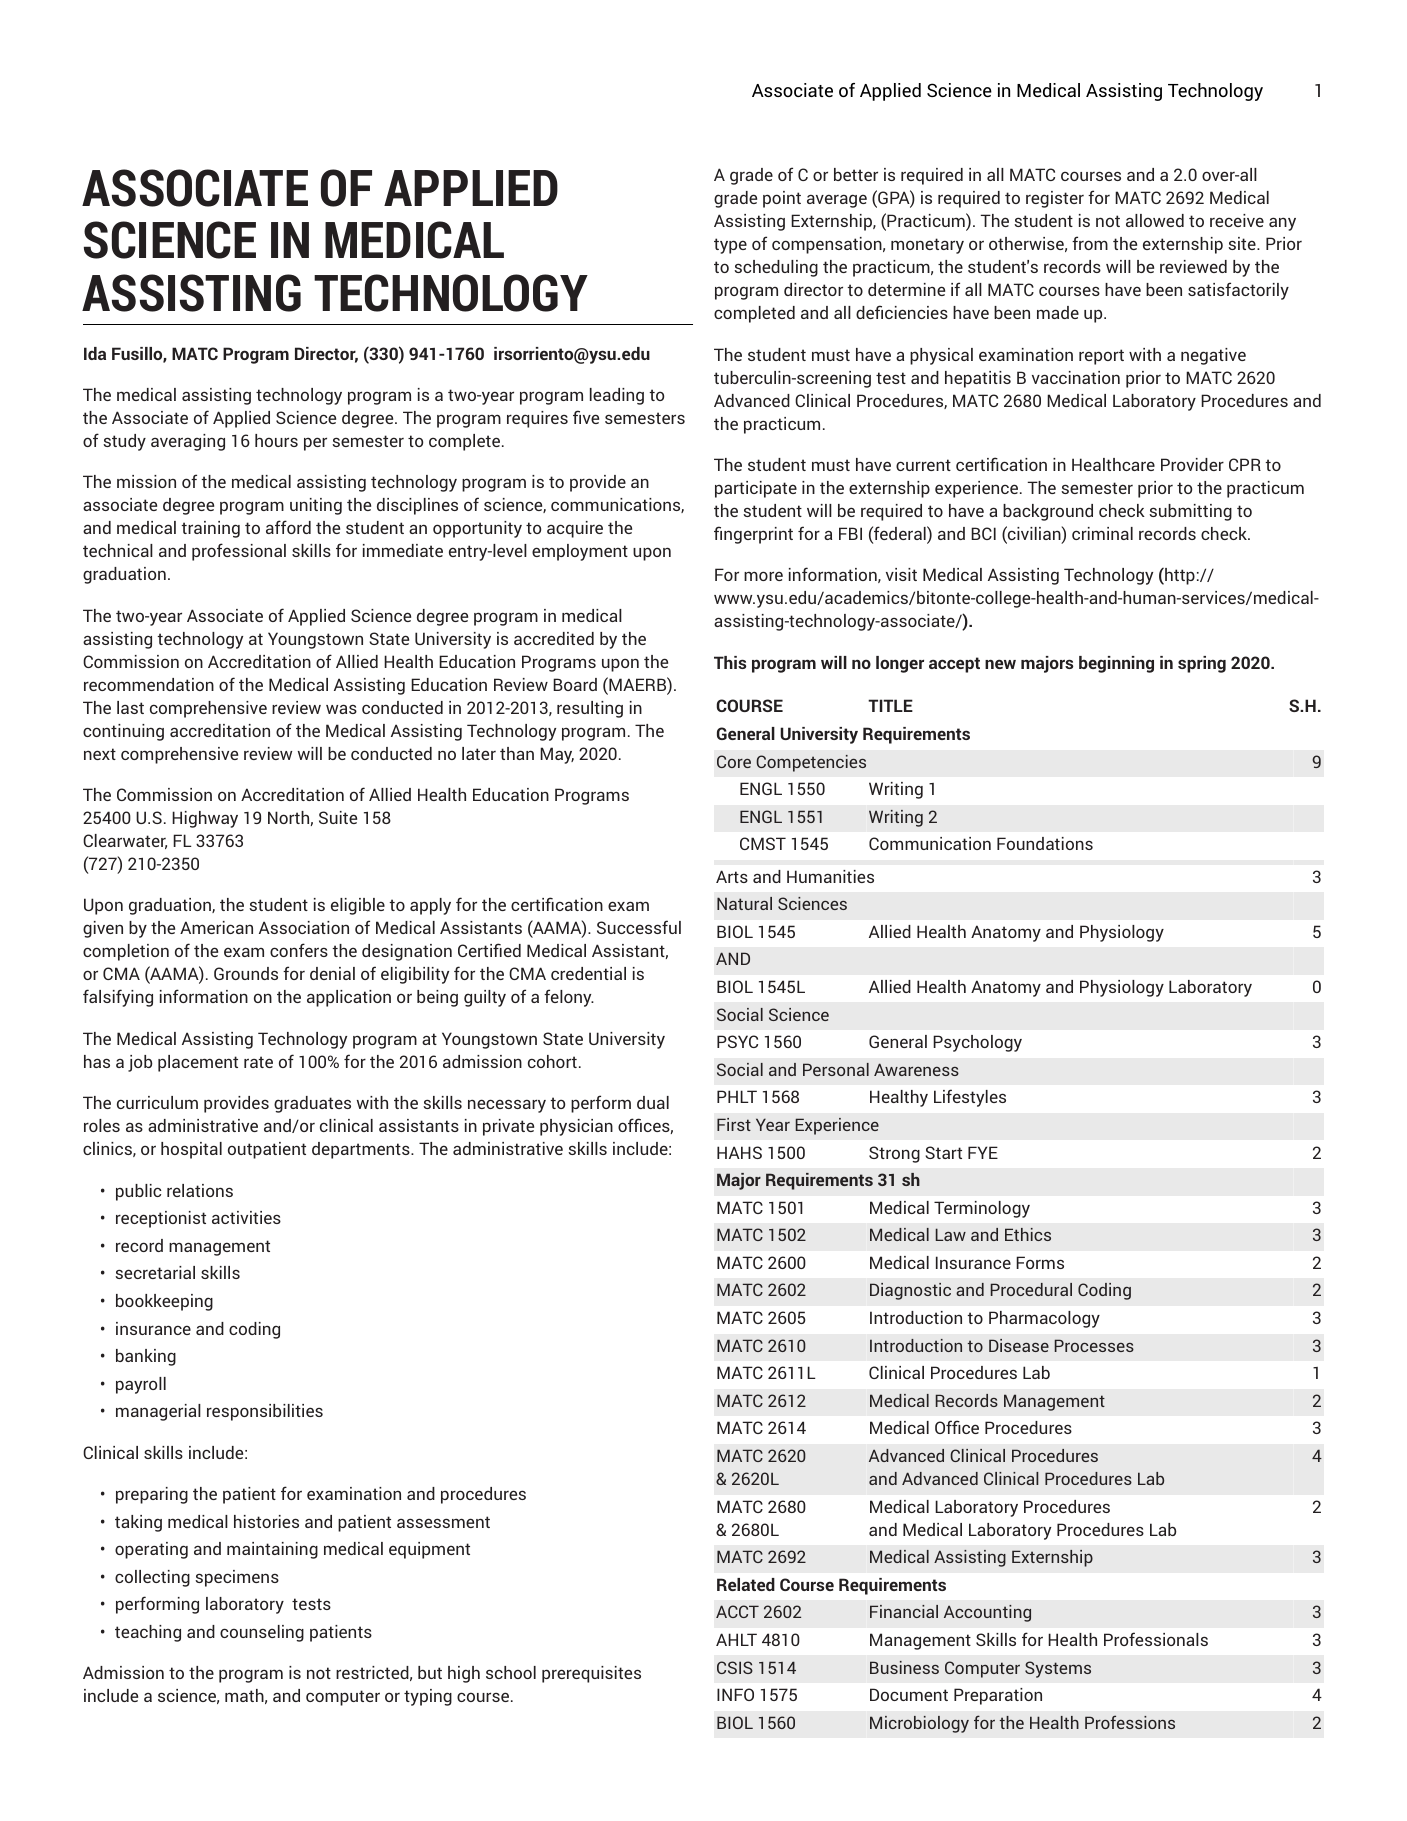 This page has width=1407, height=1821. What do you see at coordinates (95, 353) in the page?
I see `Ida` at bounding box center [95, 353].
